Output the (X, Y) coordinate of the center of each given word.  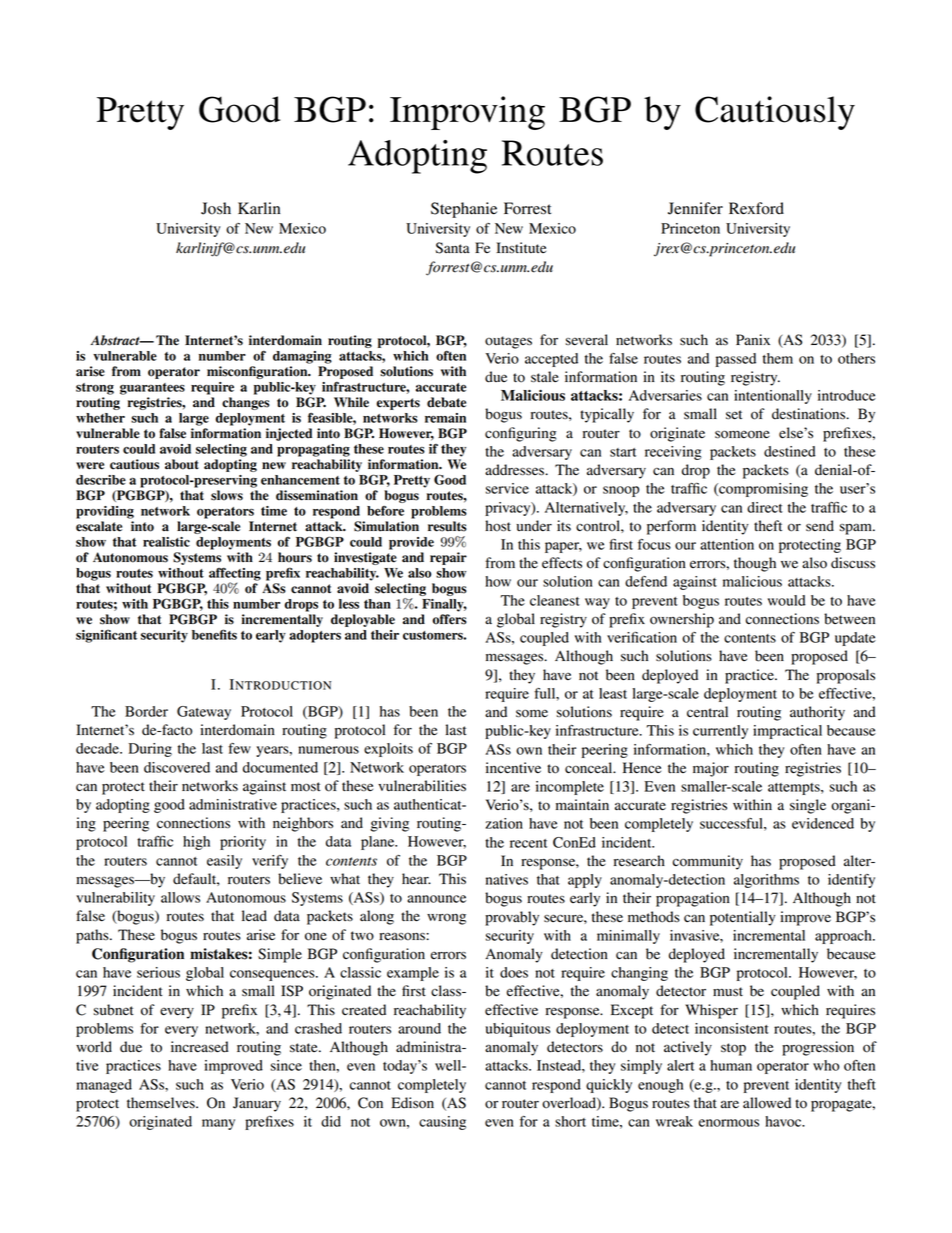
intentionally (773, 397)
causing (442, 1123)
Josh (216, 208)
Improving (467, 113)
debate (446, 402)
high (196, 843)
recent (528, 843)
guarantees (152, 389)
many (218, 1124)
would (787, 600)
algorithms (766, 881)
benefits (214, 634)
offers (450, 619)
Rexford (756, 208)
